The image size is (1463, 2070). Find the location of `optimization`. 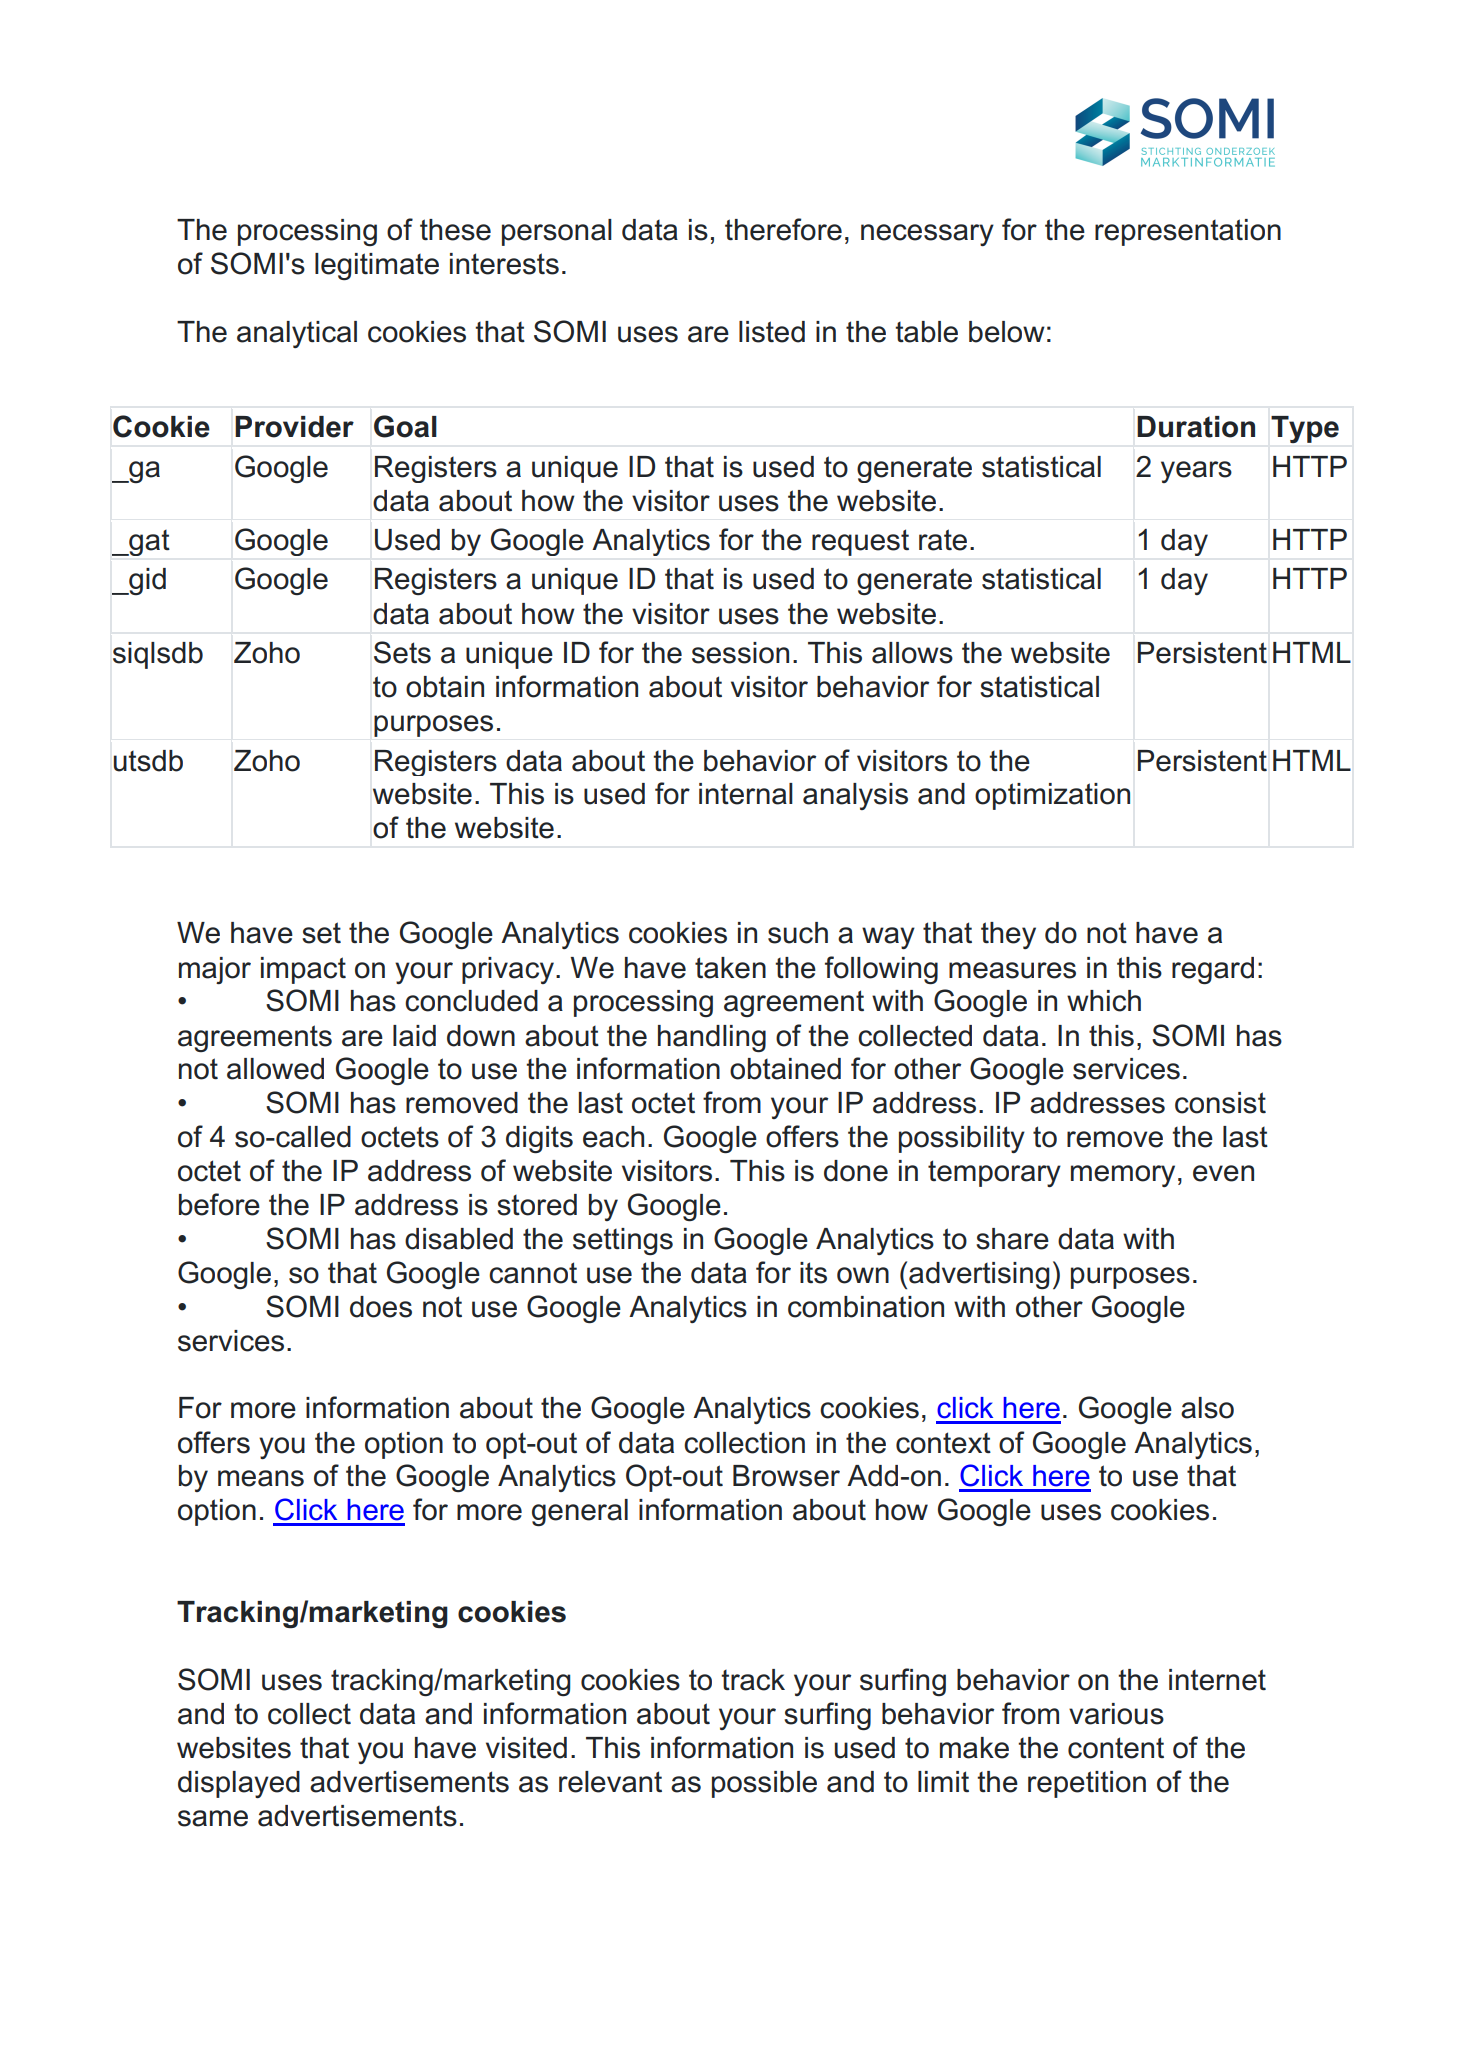

optimization is located at coordinates (1052, 796).
